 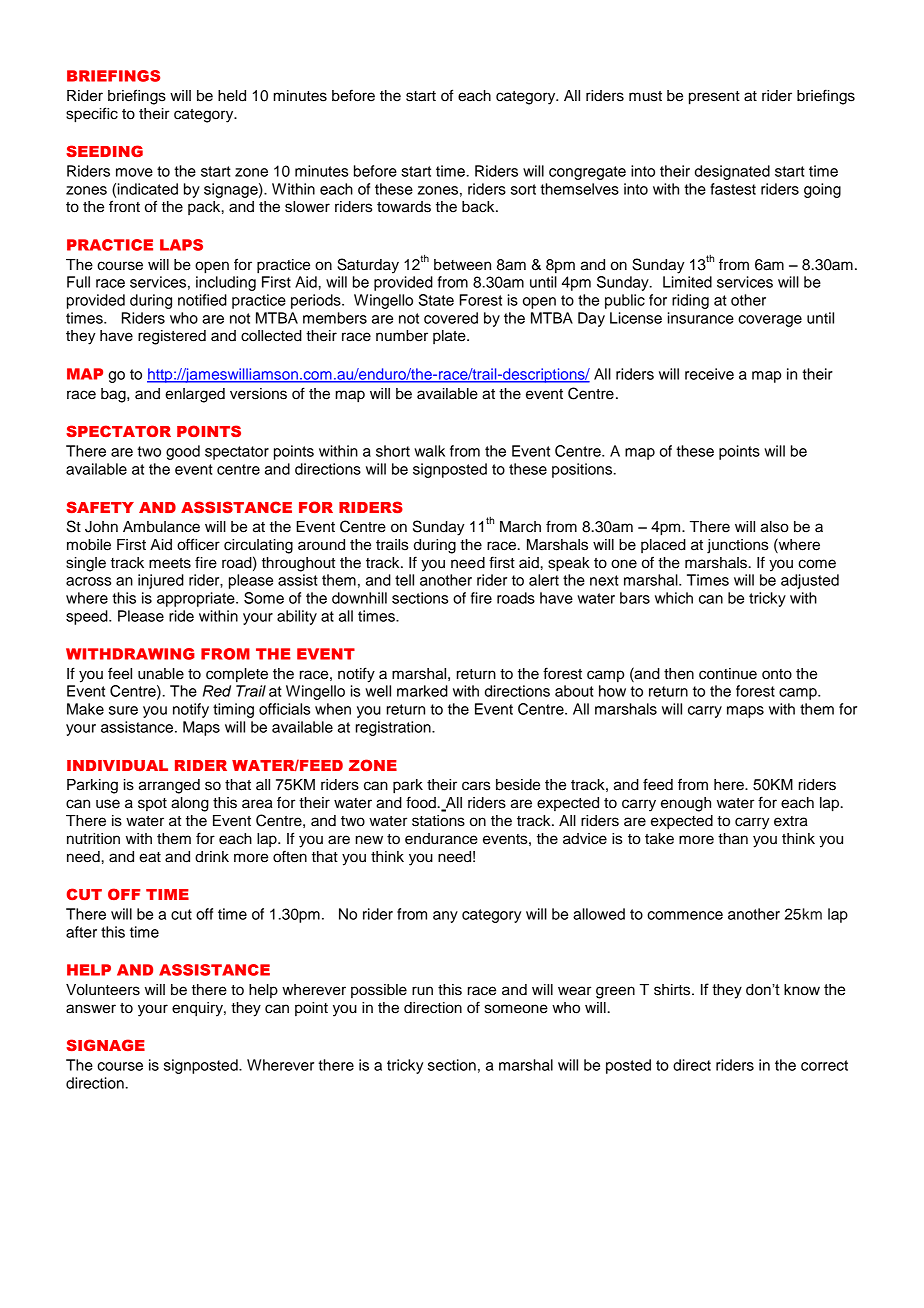 I want to click on tell, so click(x=404, y=580).
